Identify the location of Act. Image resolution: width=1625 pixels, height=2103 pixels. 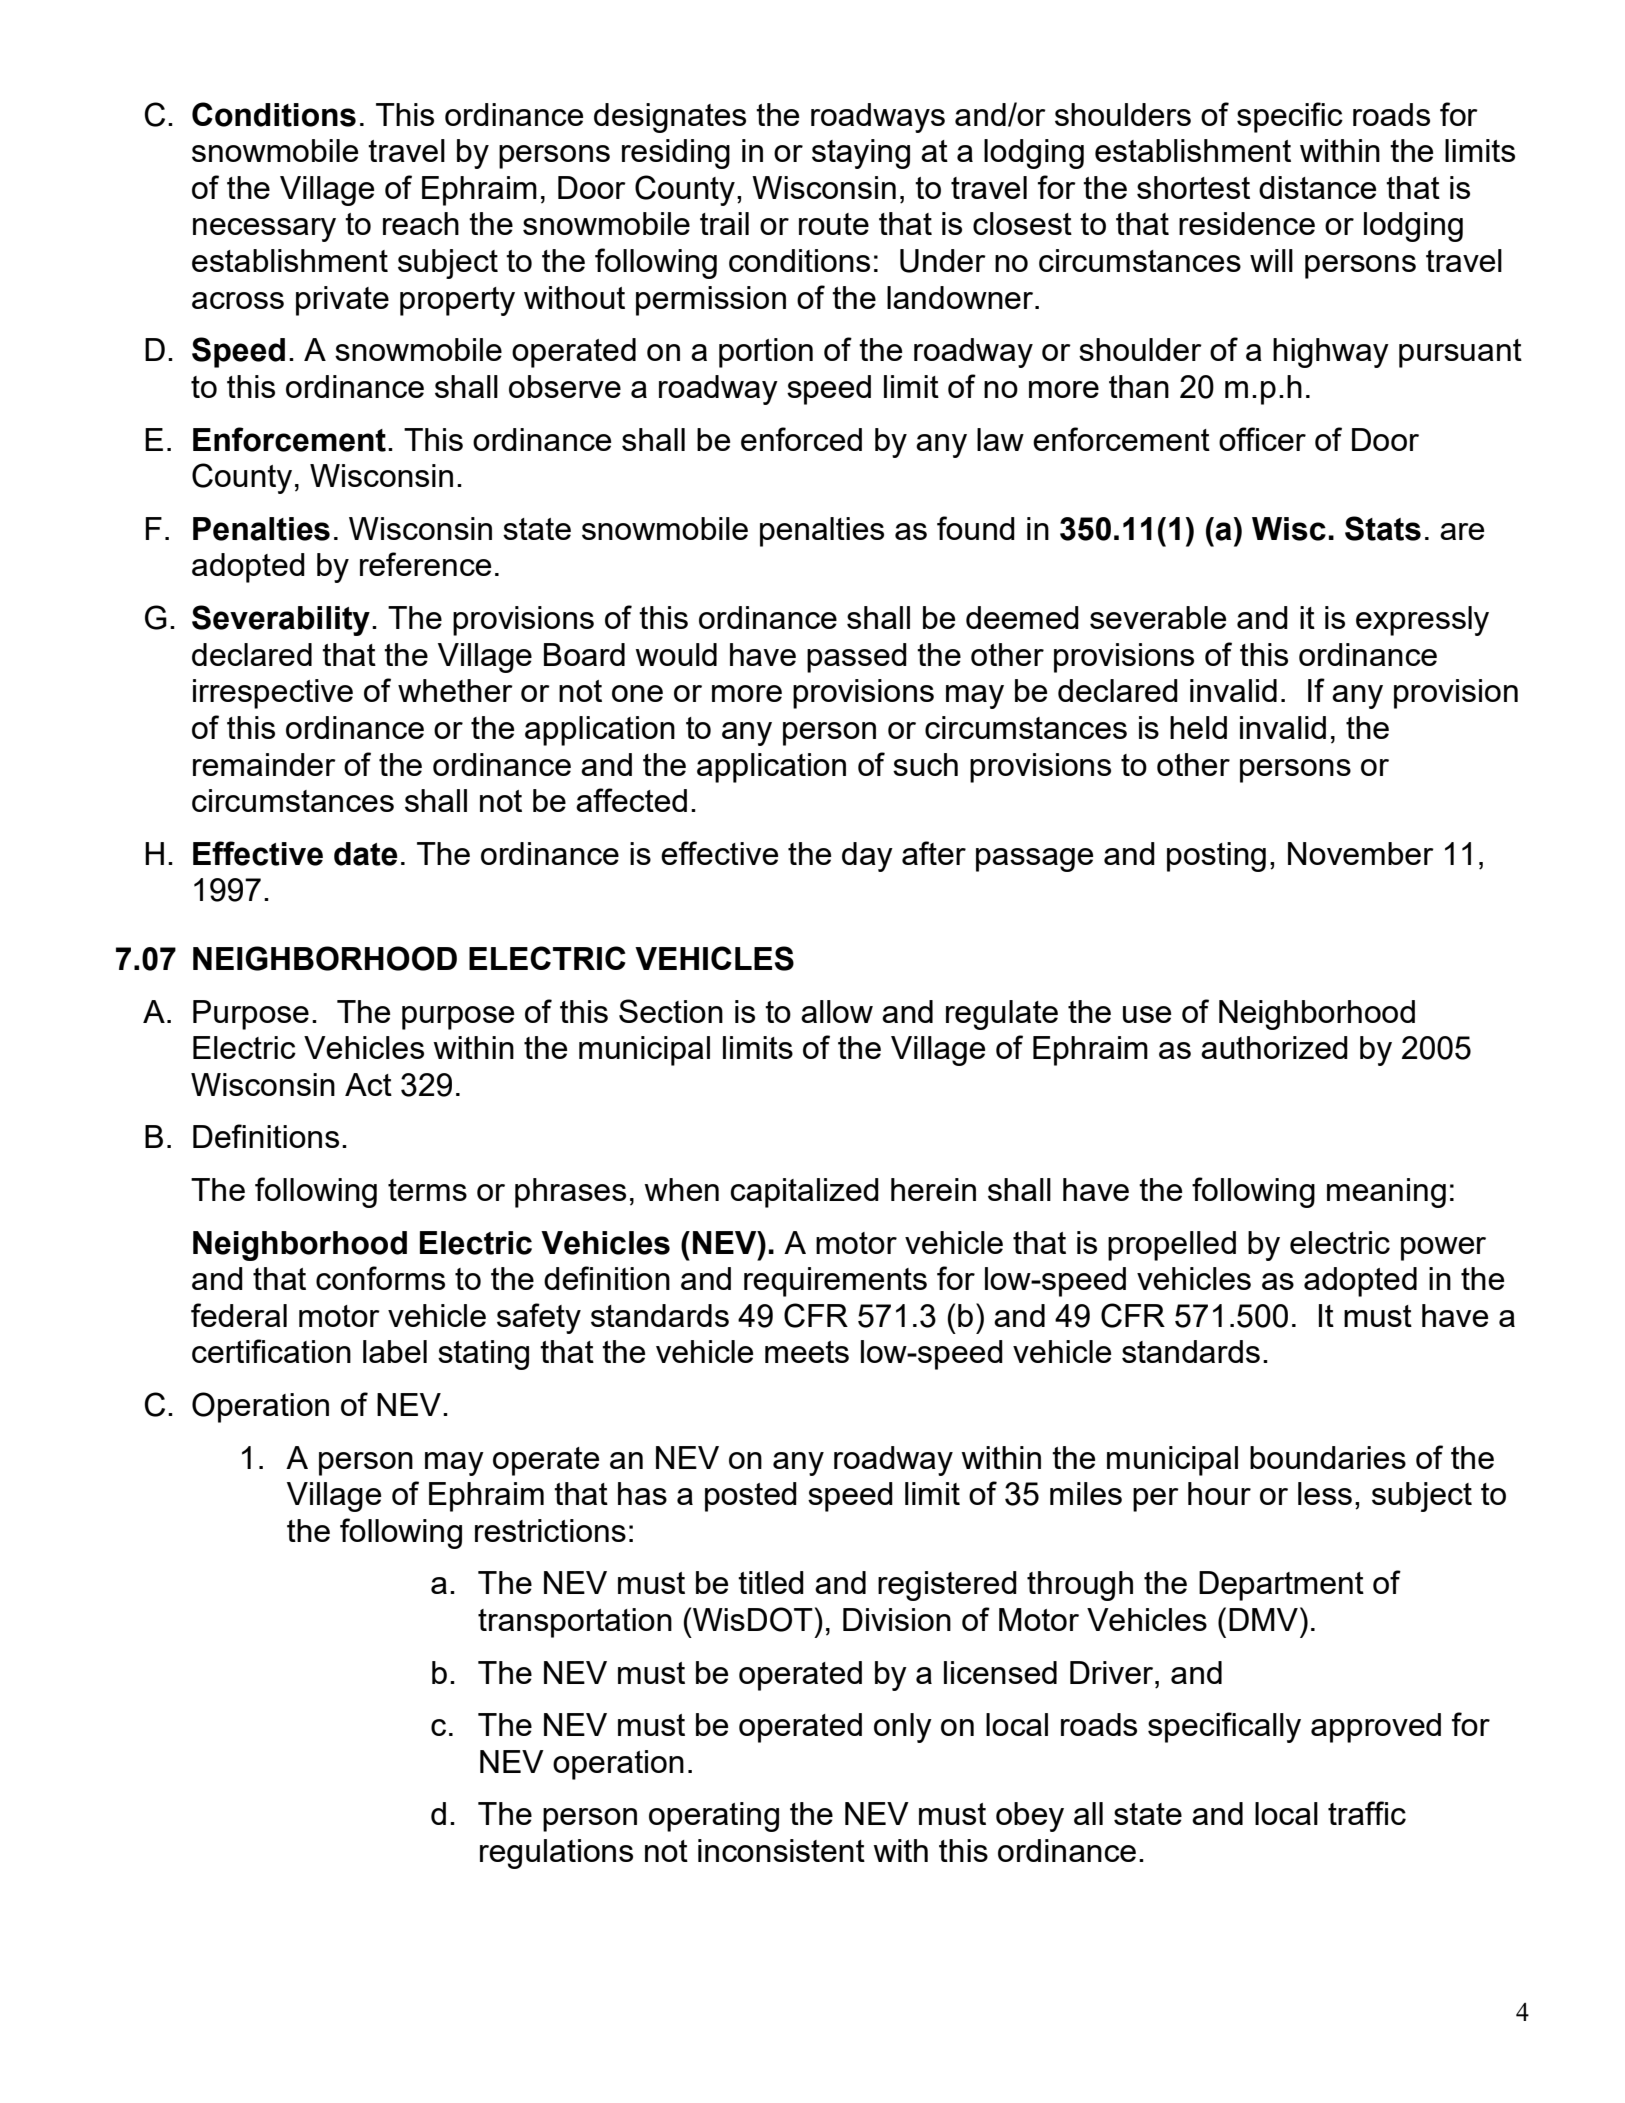
(368, 1084).
